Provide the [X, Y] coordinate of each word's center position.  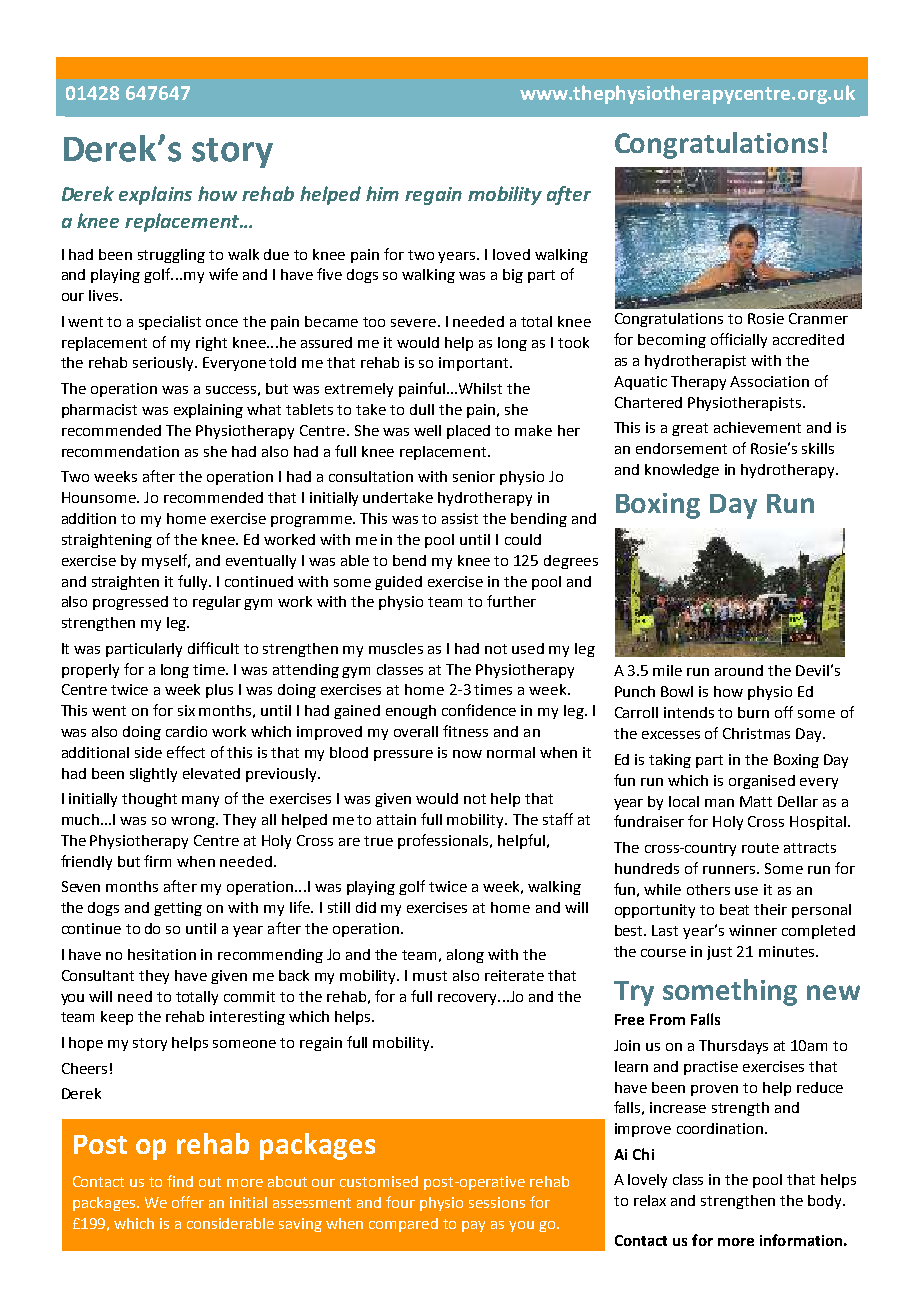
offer [188, 1202]
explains [155, 195]
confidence [479, 710]
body [826, 1202]
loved [511, 254]
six [186, 710]
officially [739, 340]
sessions [497, 1202]
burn [753, 712]
